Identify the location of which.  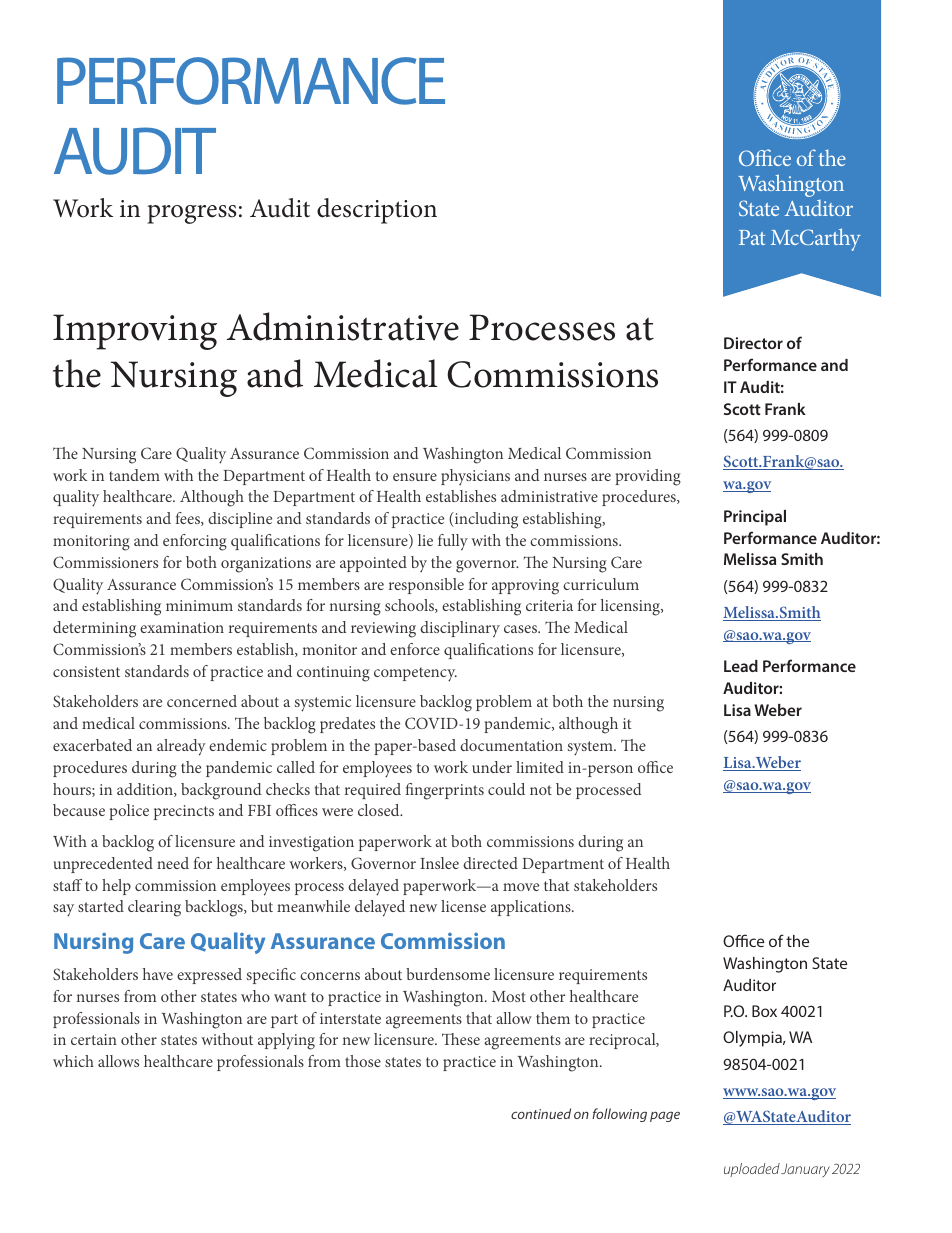
(73, 1061).
